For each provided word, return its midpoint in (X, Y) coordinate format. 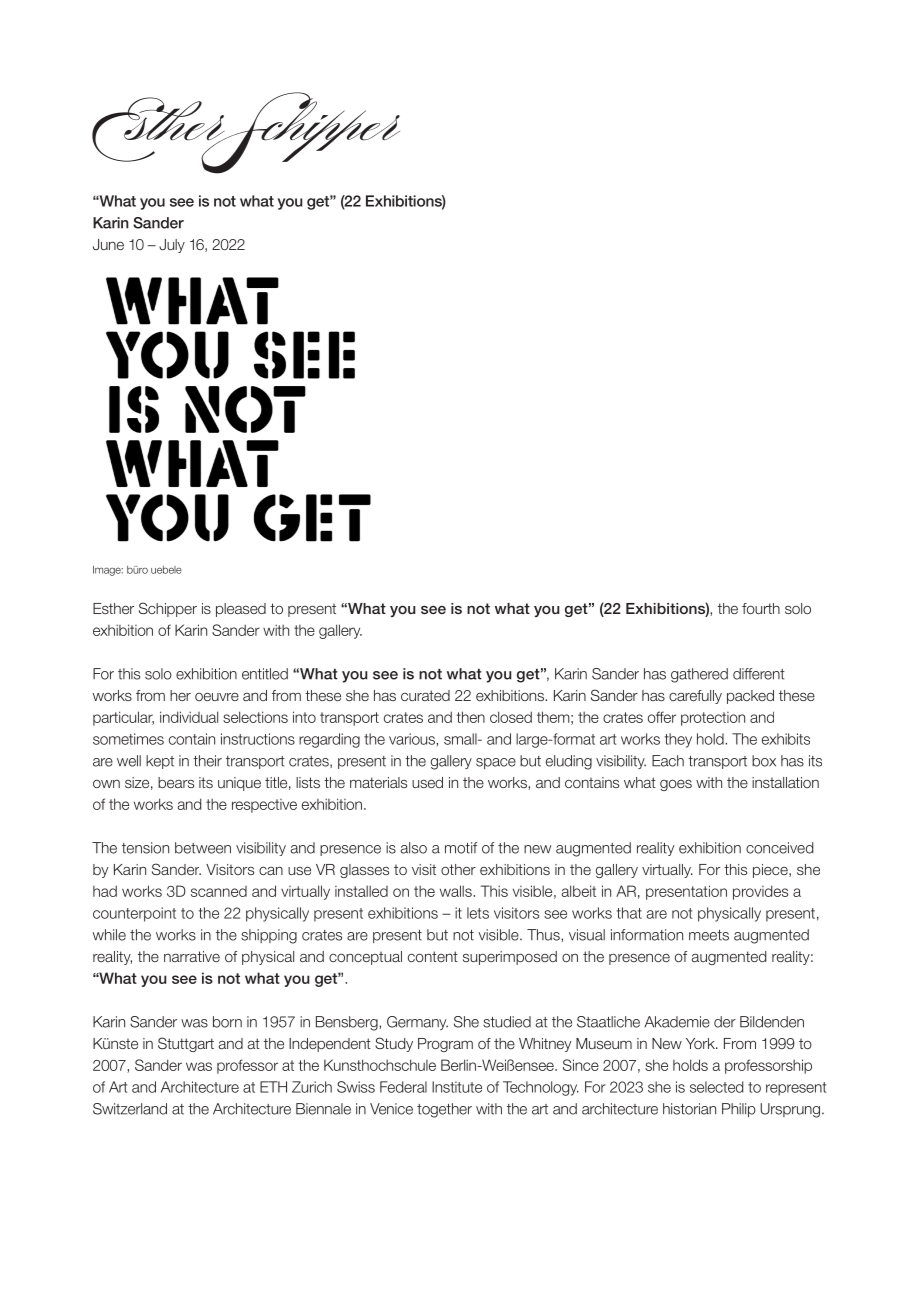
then (470, 717)
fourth (761, 608)
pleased (241, 610)
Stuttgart (186, 1044)
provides (760, 892)
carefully (695, 697)
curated (425, 695)
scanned (219, 891)
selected (716, 1087)
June (108, 244)
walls (457, 891)
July (172, 246)
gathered (699, 675)
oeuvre (217, 696)
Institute (457, 1087)
